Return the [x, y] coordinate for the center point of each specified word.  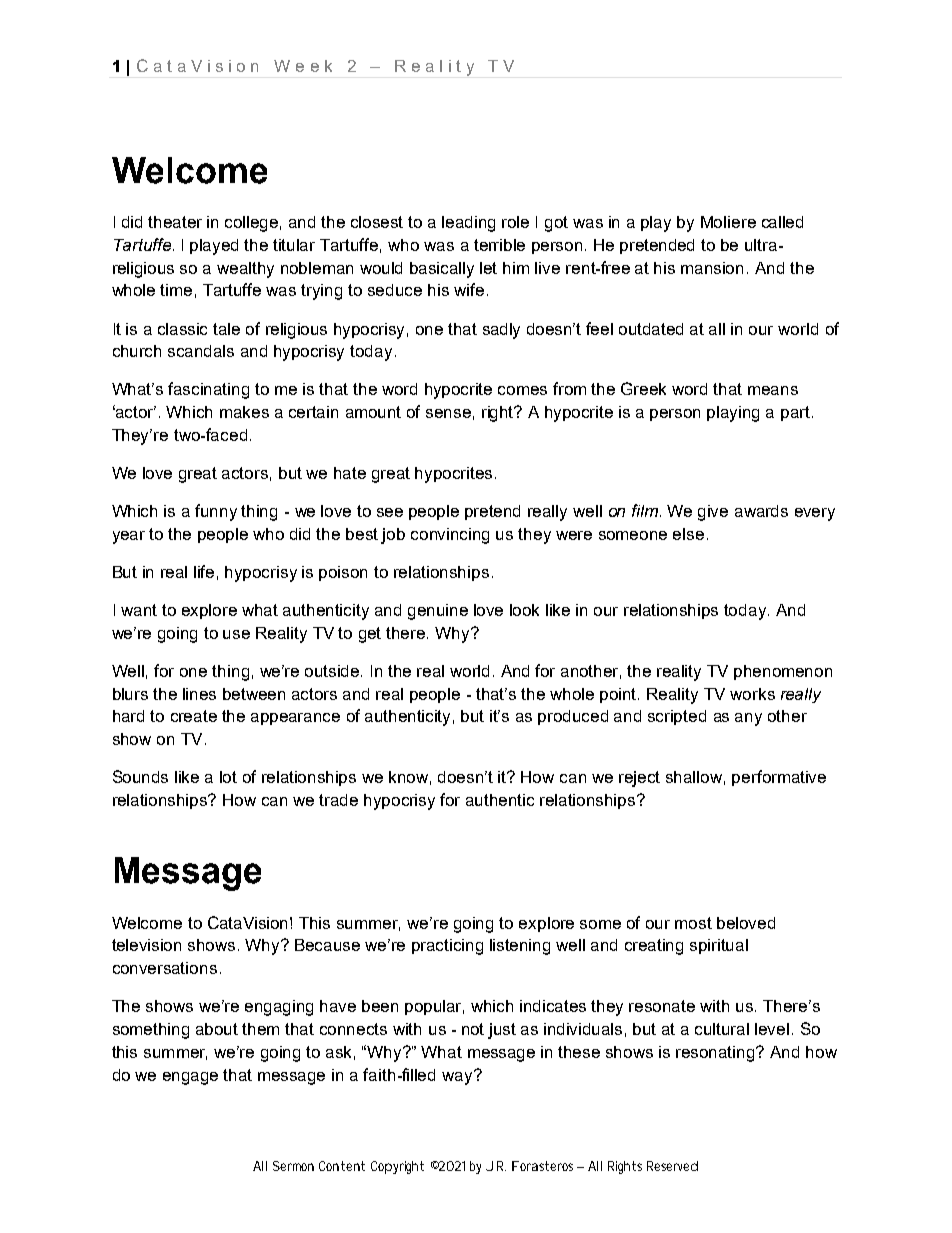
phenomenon [783, 672]
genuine [438, 612]
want [139, 610]
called [782, 222]
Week [303, 66]
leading [468, 224]
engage [190, 1078]
